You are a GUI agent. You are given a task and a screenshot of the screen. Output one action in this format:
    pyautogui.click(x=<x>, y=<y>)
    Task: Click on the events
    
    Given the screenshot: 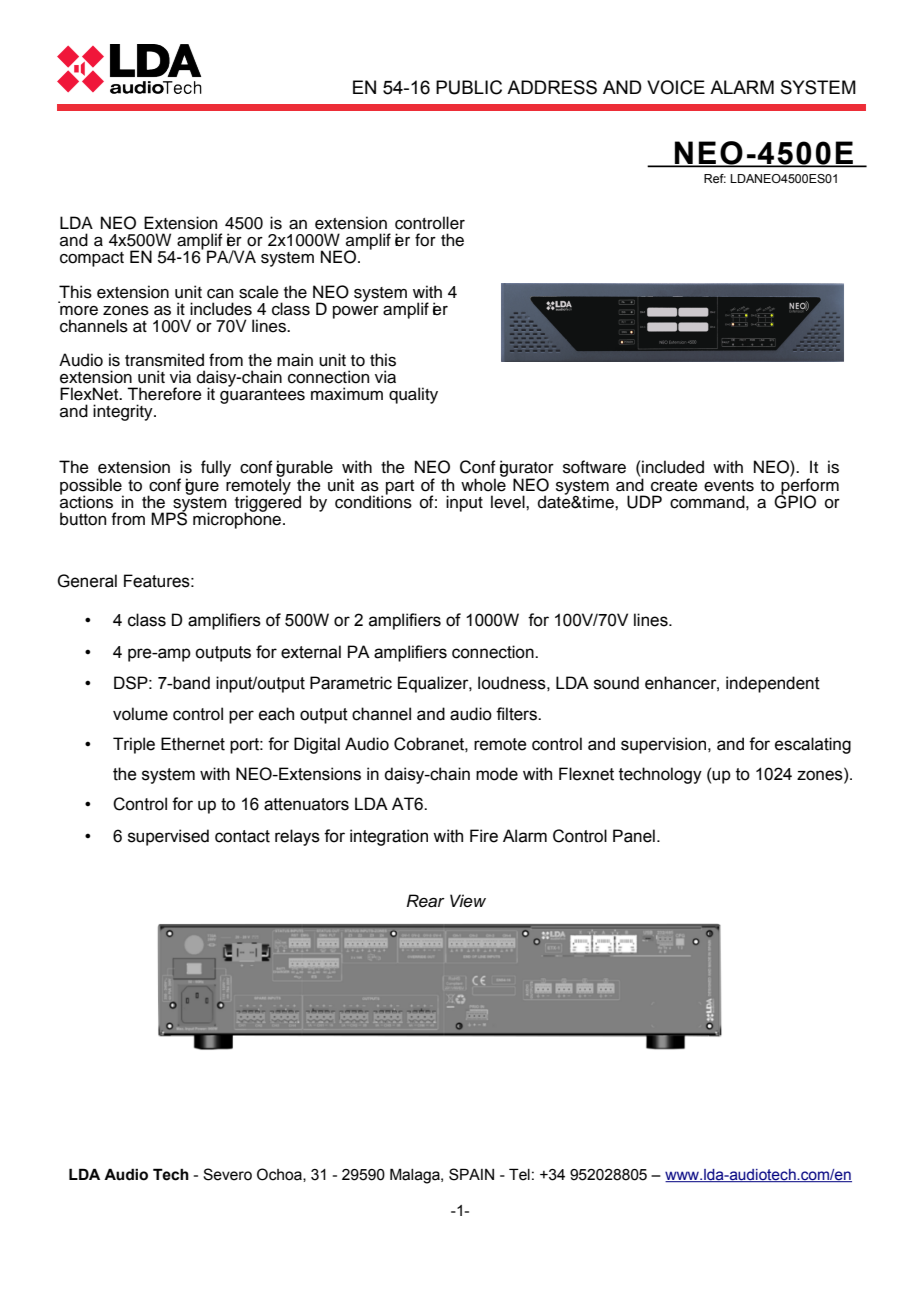 What is the action you would take?
    pyautogui.click(x=729, y=486)
